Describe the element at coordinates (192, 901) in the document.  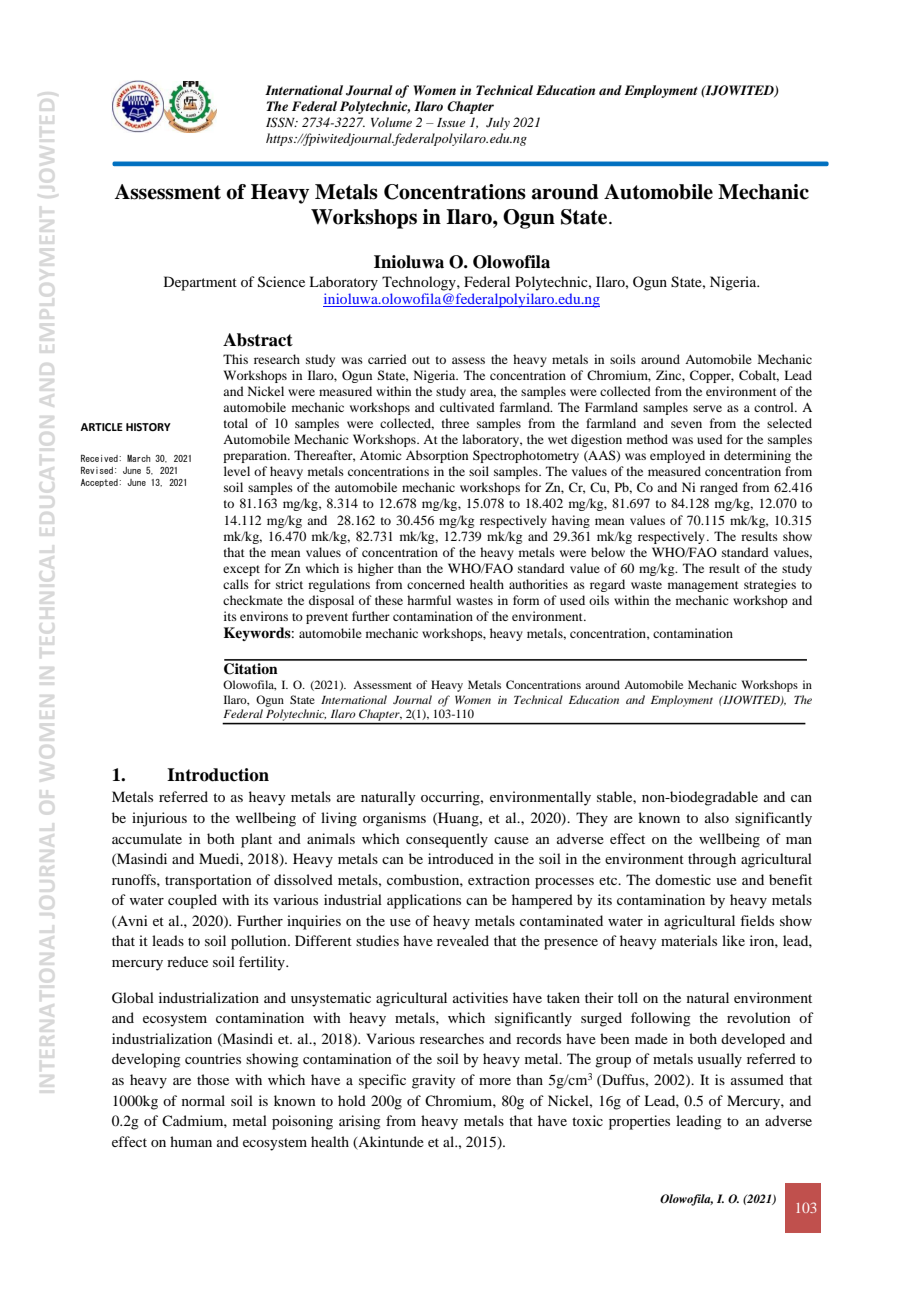
I see `coupled` at that location.
